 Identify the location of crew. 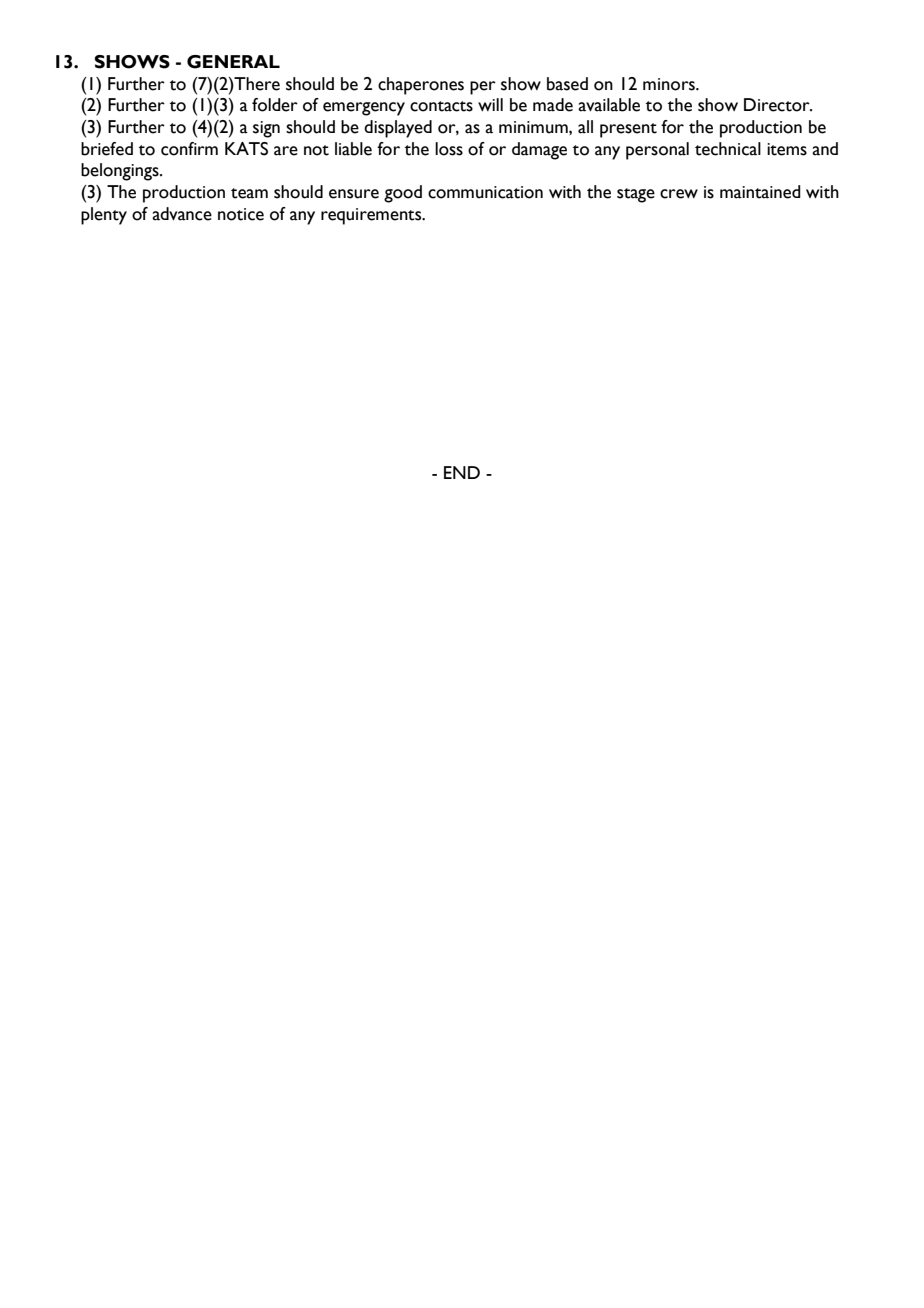
(679, 194).
